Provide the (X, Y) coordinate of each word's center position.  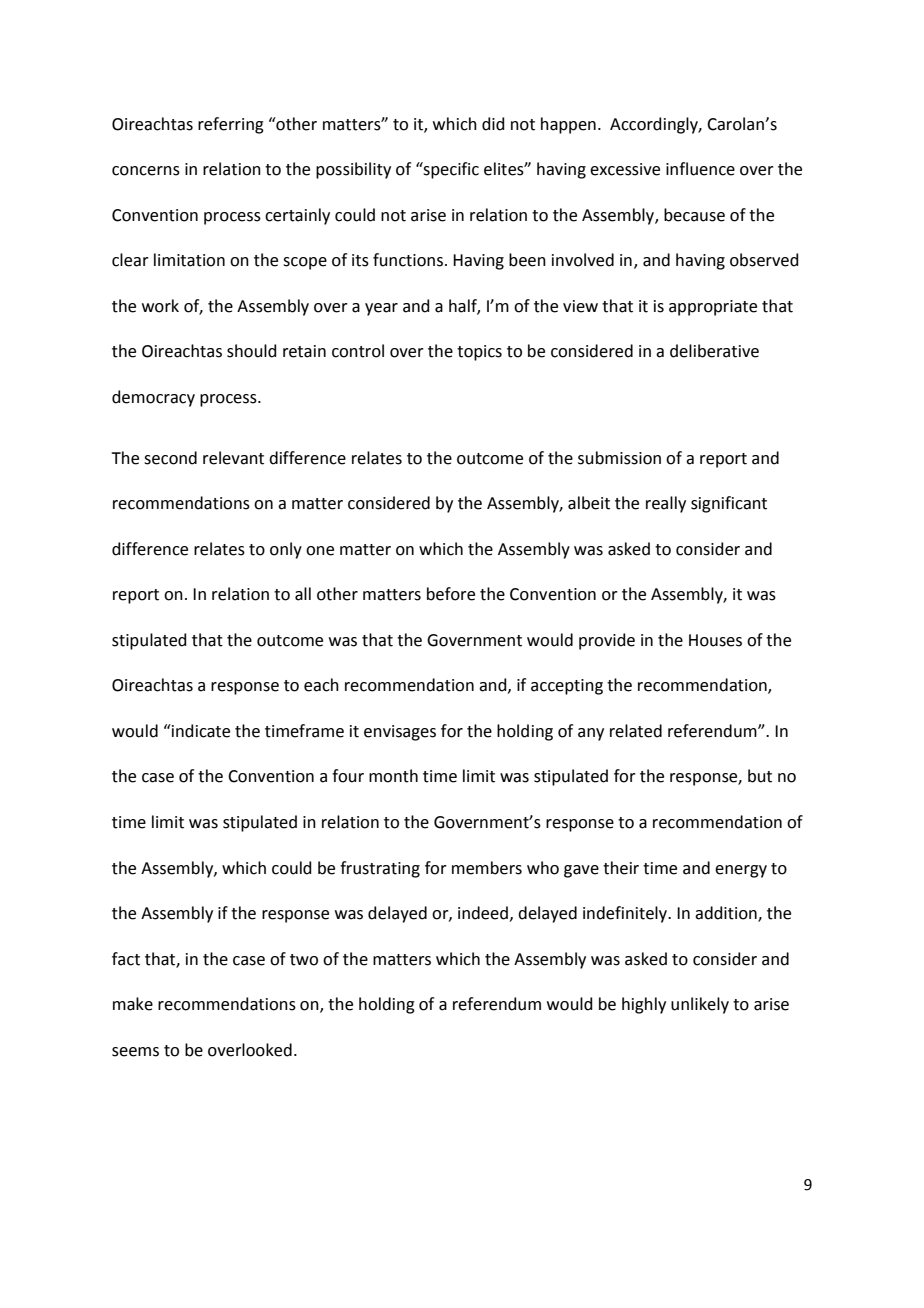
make (133, 1004)
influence (700, 169)
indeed (483, 913)
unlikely (700, 1005)
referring (231, 125)
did (493, 124)
